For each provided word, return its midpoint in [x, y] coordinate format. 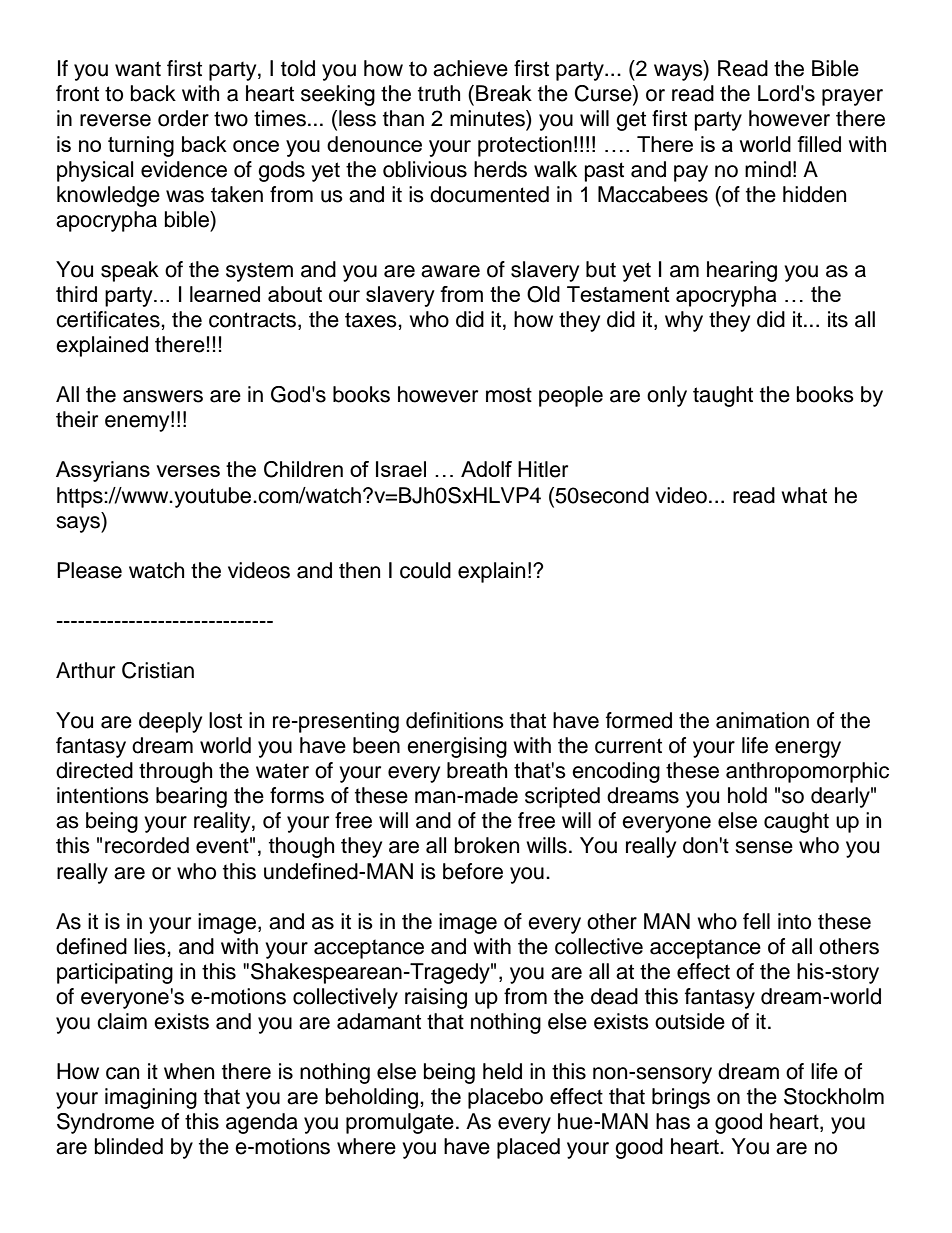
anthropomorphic [807, 772]
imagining [151, 1098]
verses [188, 471]
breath [477, 770]
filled [819, 144]
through [175, 772]
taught [723, 396]
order [183, 118]
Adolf [486, 469]
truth [439, 93]
